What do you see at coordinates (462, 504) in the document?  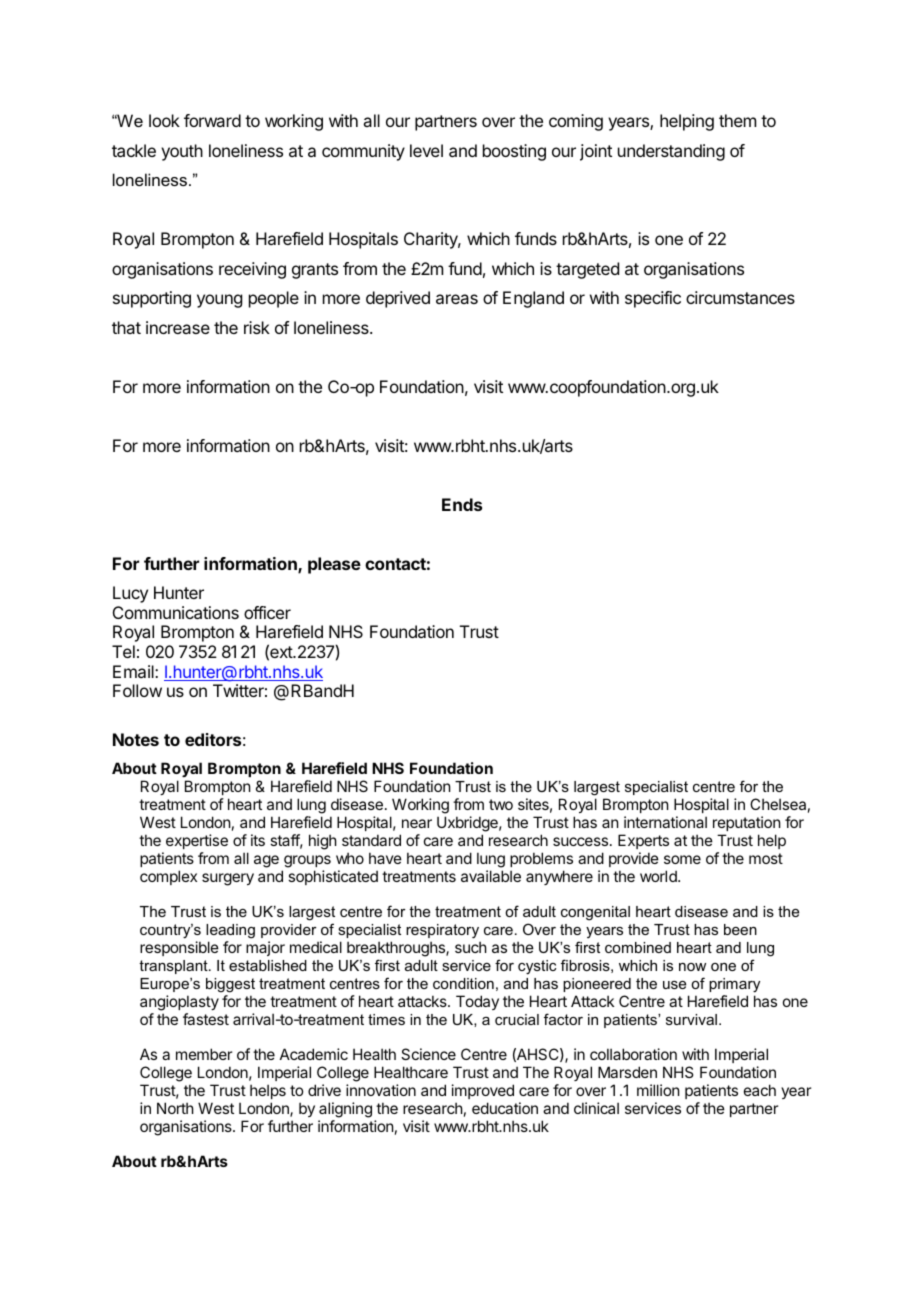 I see `Ends` at bounding box center [462, 504].
